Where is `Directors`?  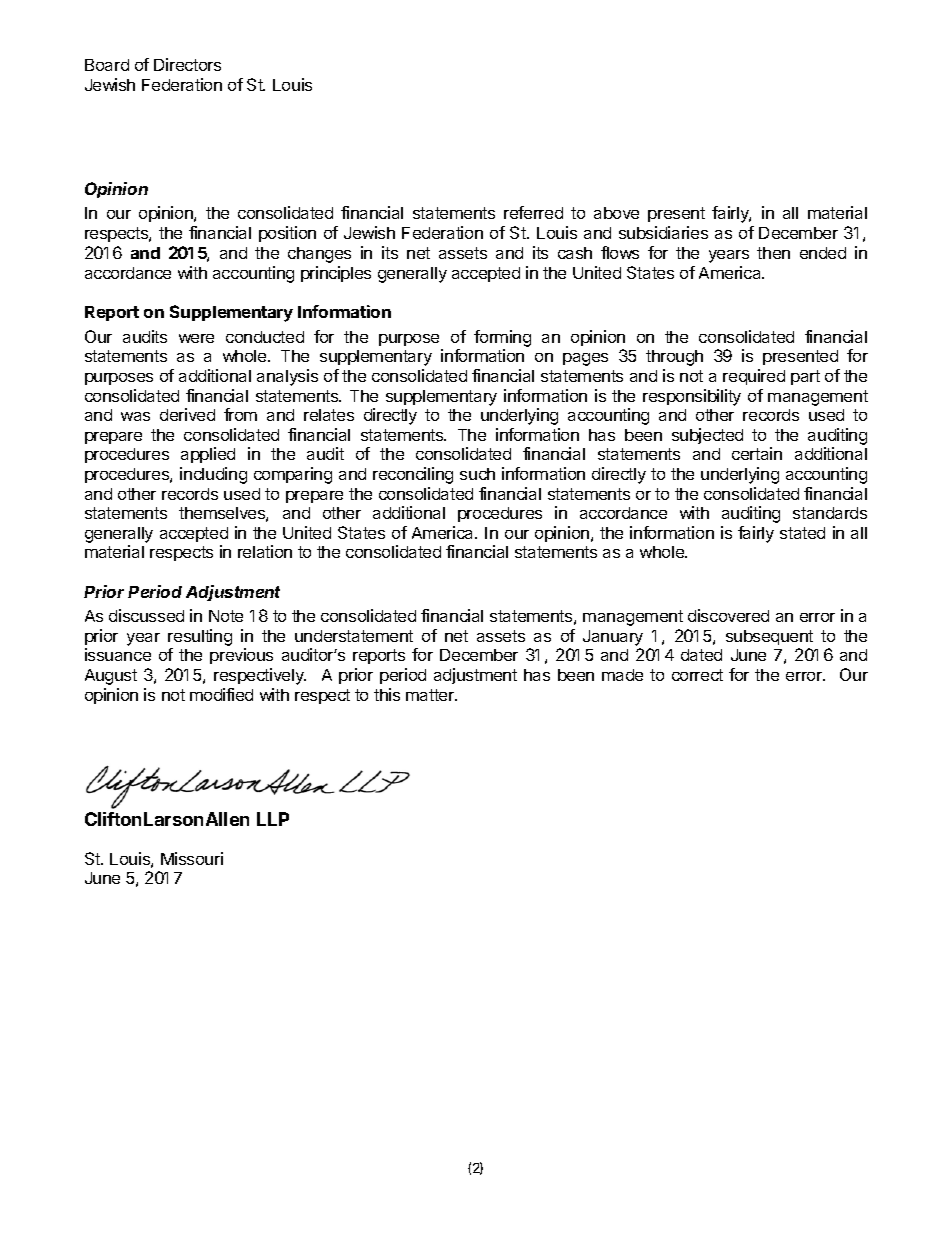
Directors is located at coordinates (187, 64).
